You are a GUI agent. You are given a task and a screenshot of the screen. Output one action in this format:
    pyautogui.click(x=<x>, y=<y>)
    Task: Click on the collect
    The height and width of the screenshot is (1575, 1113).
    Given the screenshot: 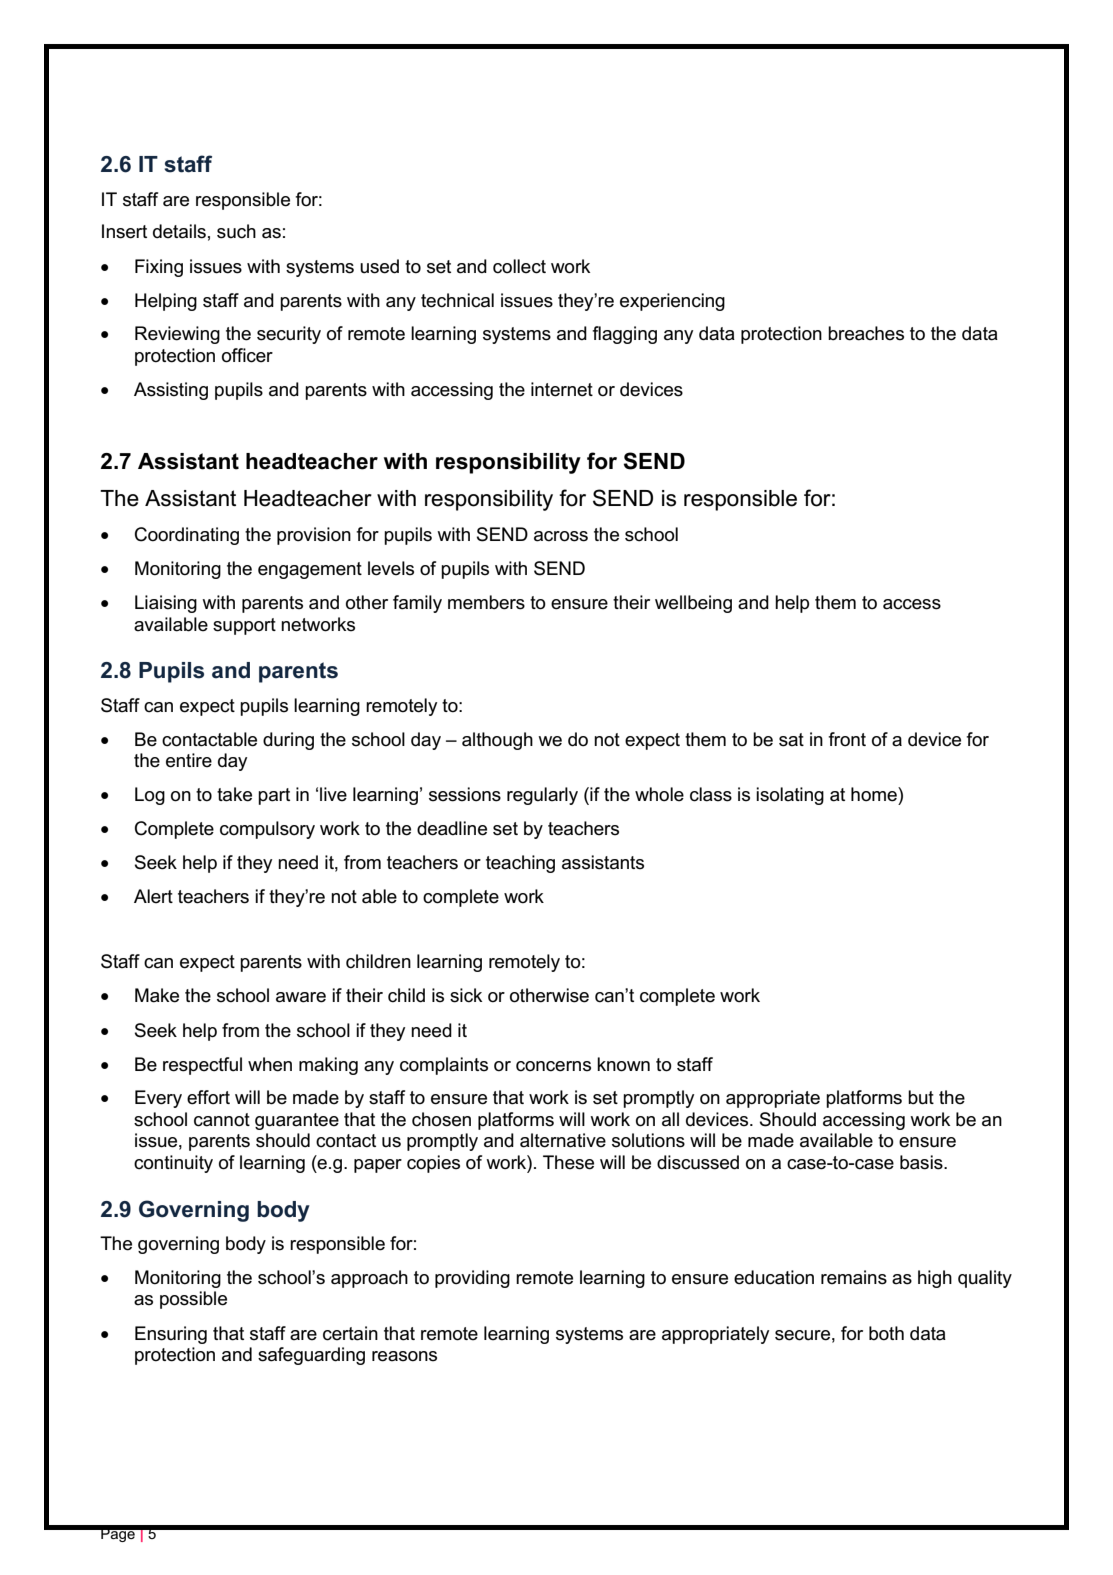 What is the action you would take?
    pyautogui.click(x=519, y=266)
